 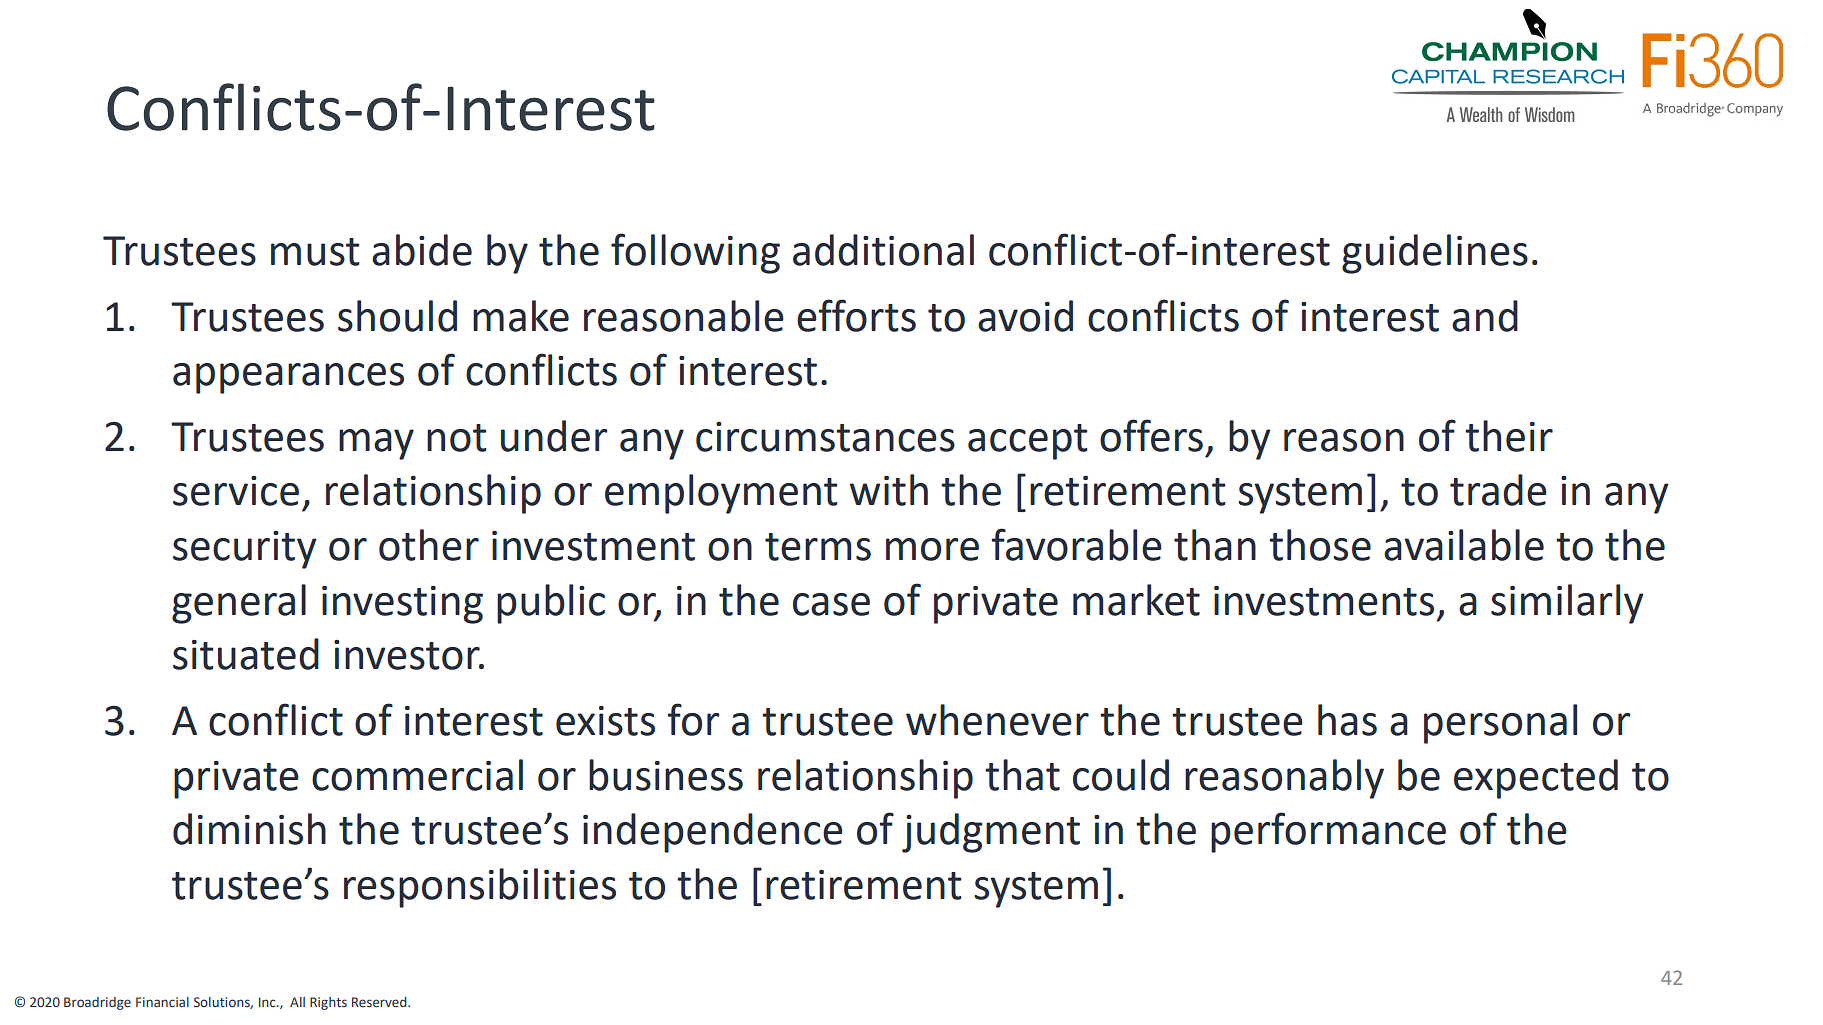 I want to click on must, so click(x=315, y=252).
